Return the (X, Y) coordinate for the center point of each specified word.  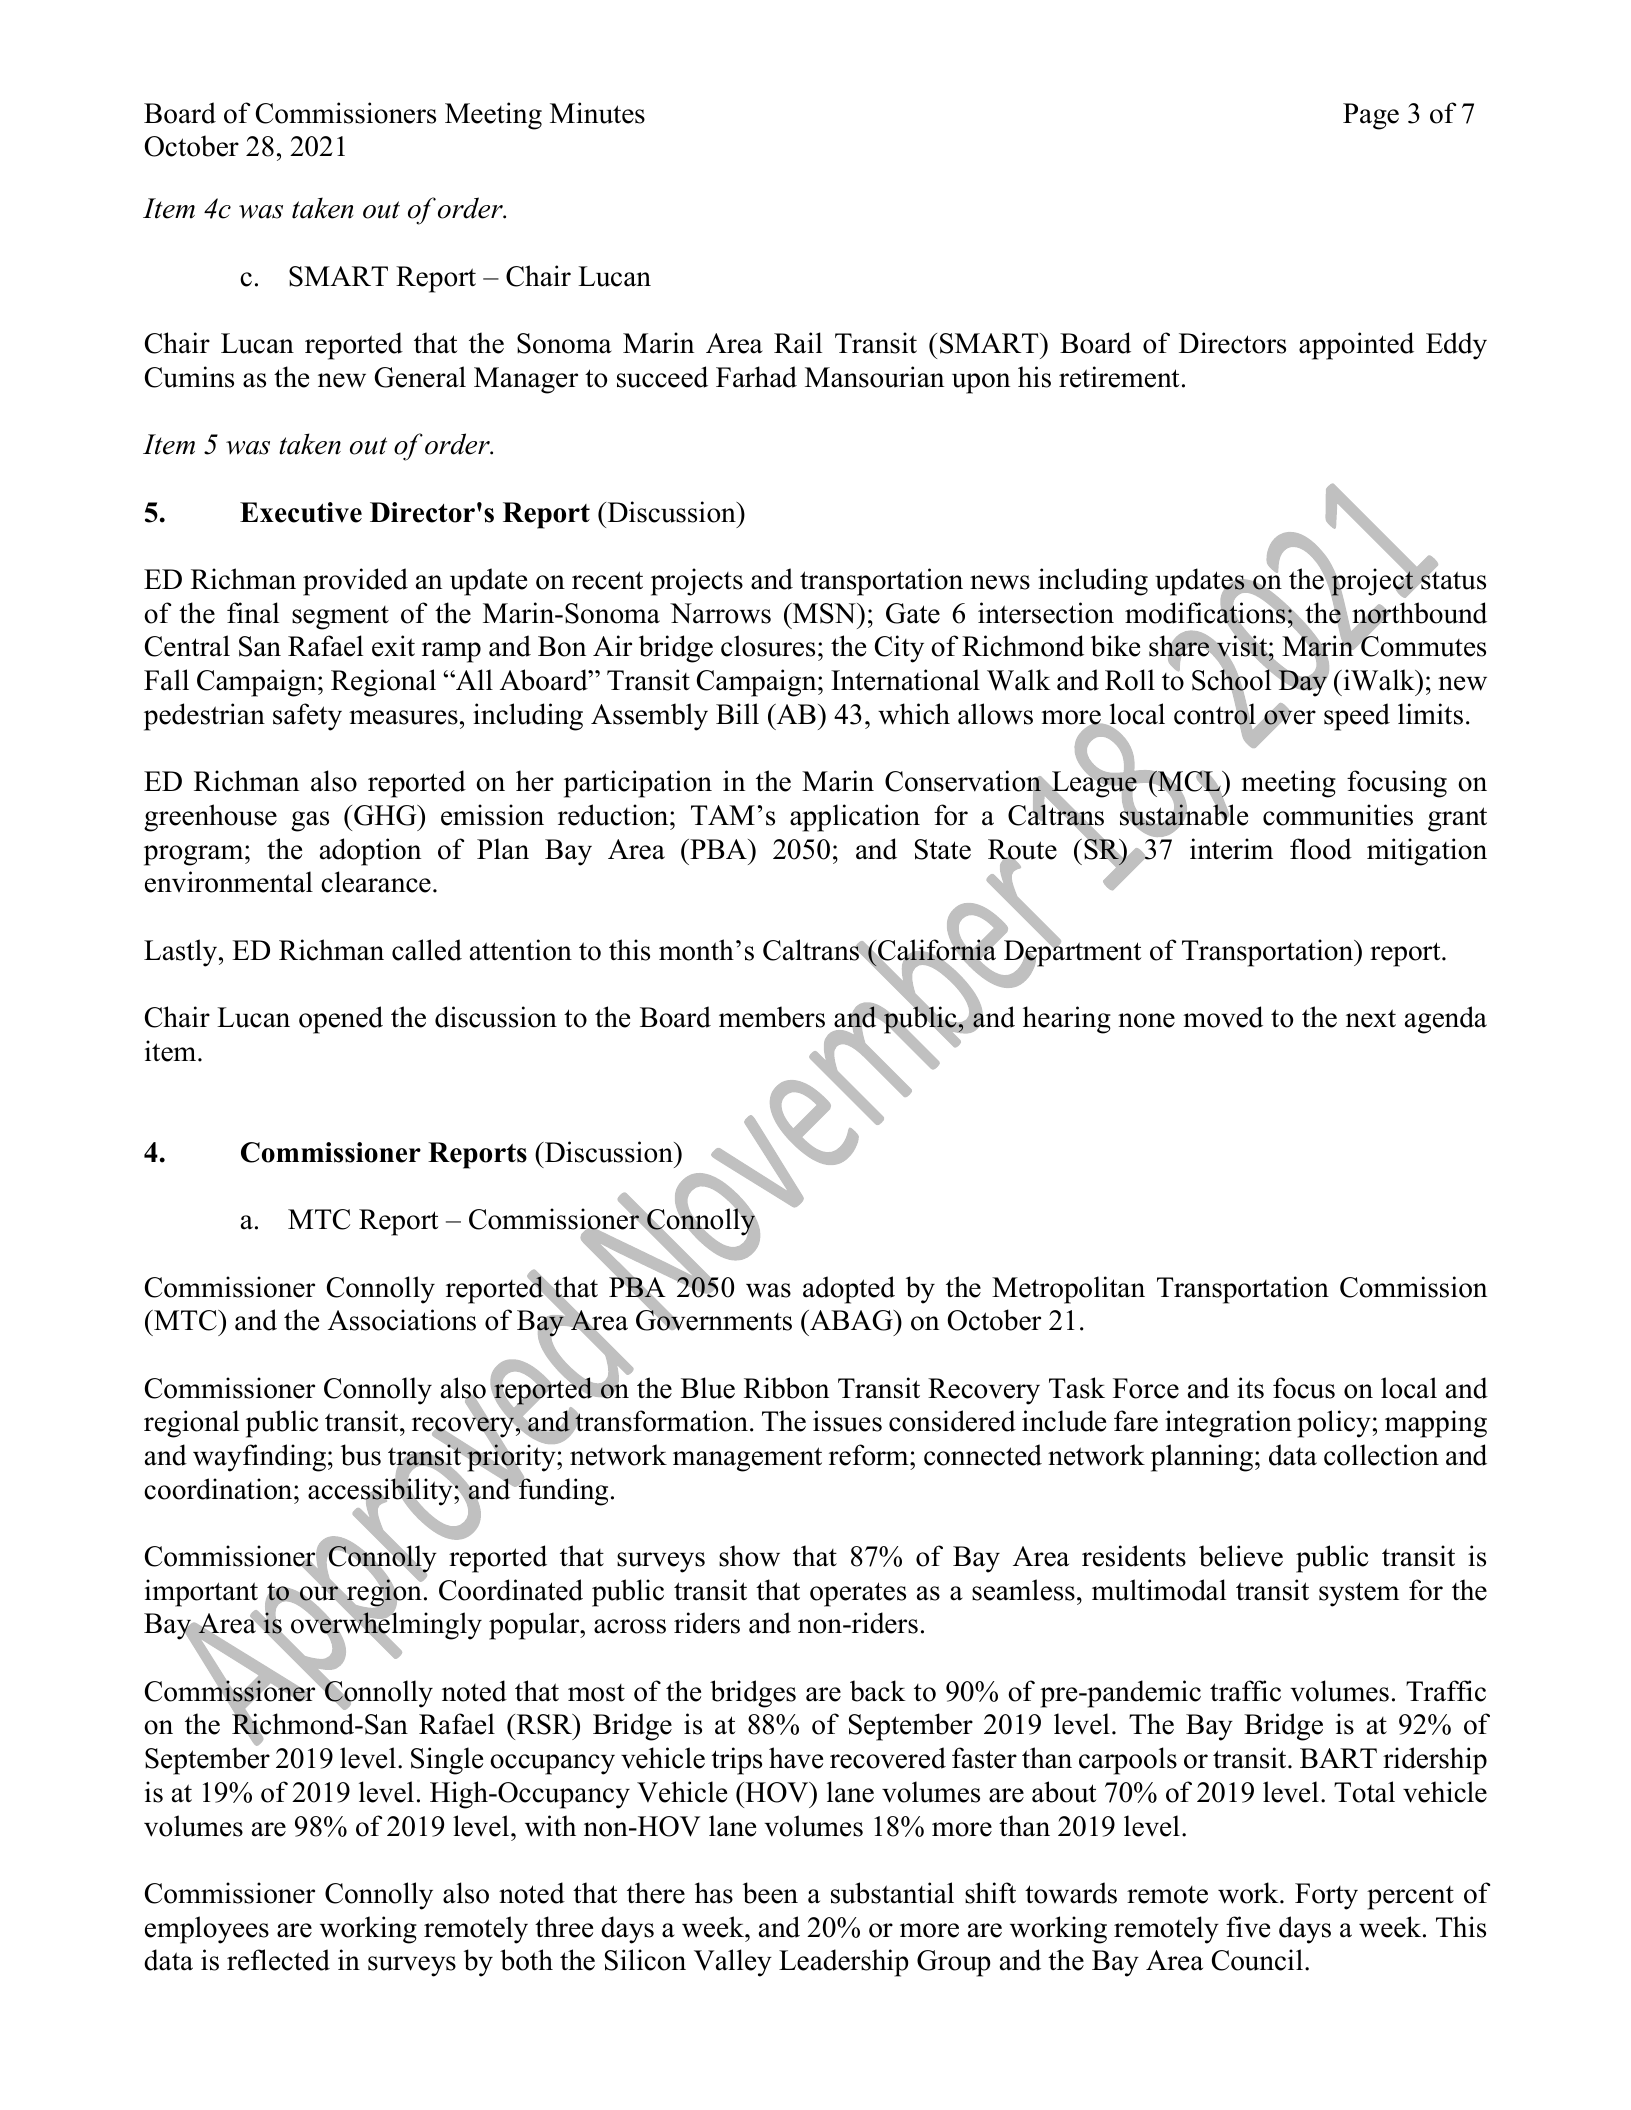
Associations (402, 1320)
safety (307, 717)
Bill (737, 713)
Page (1371, 116)
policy (1334, 1424)
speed (1357, 717)
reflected (278, 1960)
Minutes (597, 113)
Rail (798, 343)
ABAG (851, 1320)
